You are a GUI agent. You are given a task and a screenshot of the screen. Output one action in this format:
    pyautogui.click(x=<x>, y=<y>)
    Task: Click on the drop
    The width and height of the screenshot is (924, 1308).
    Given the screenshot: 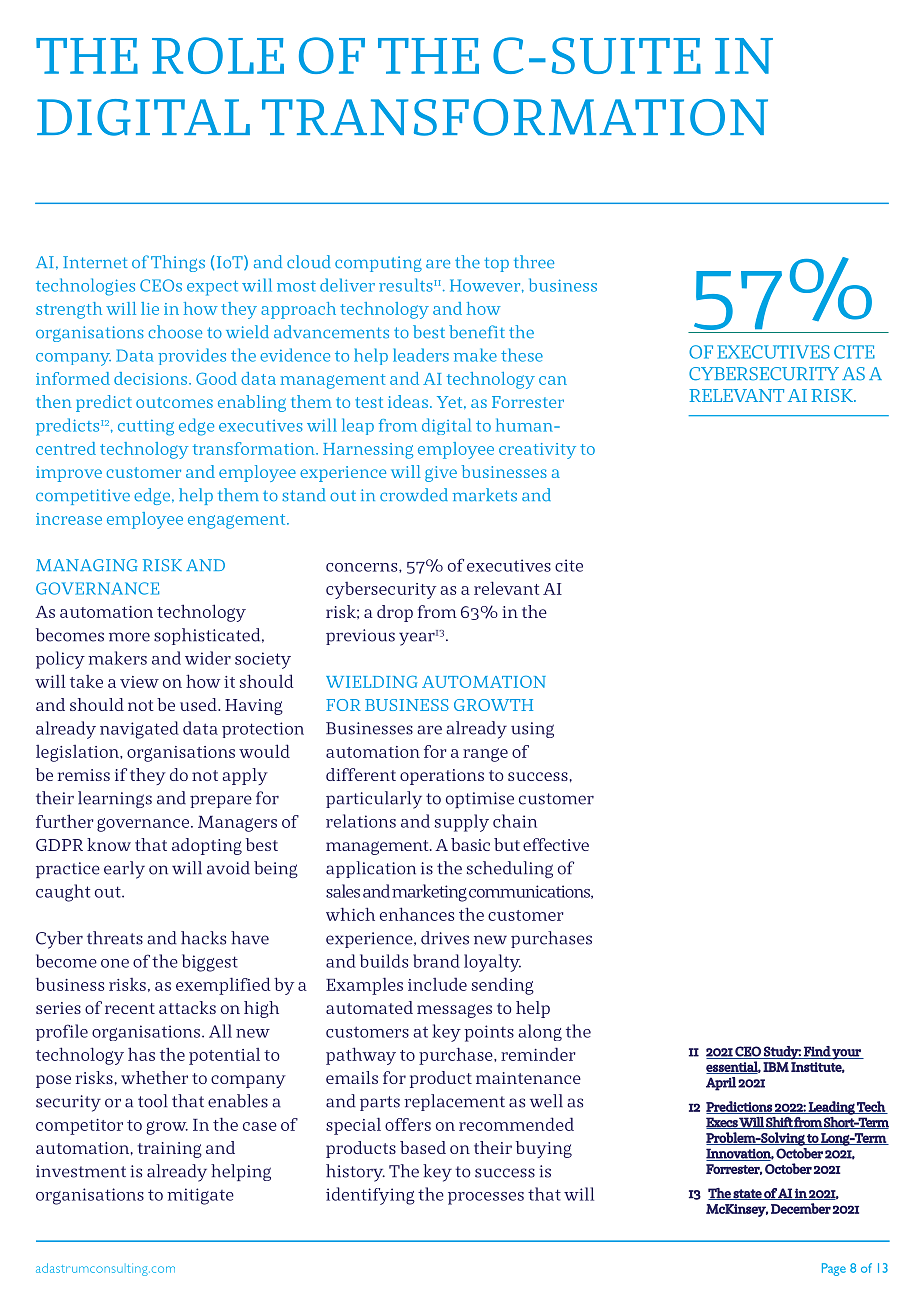 What is the action you would take?
    pyautogui.click(x=395, y=613)
